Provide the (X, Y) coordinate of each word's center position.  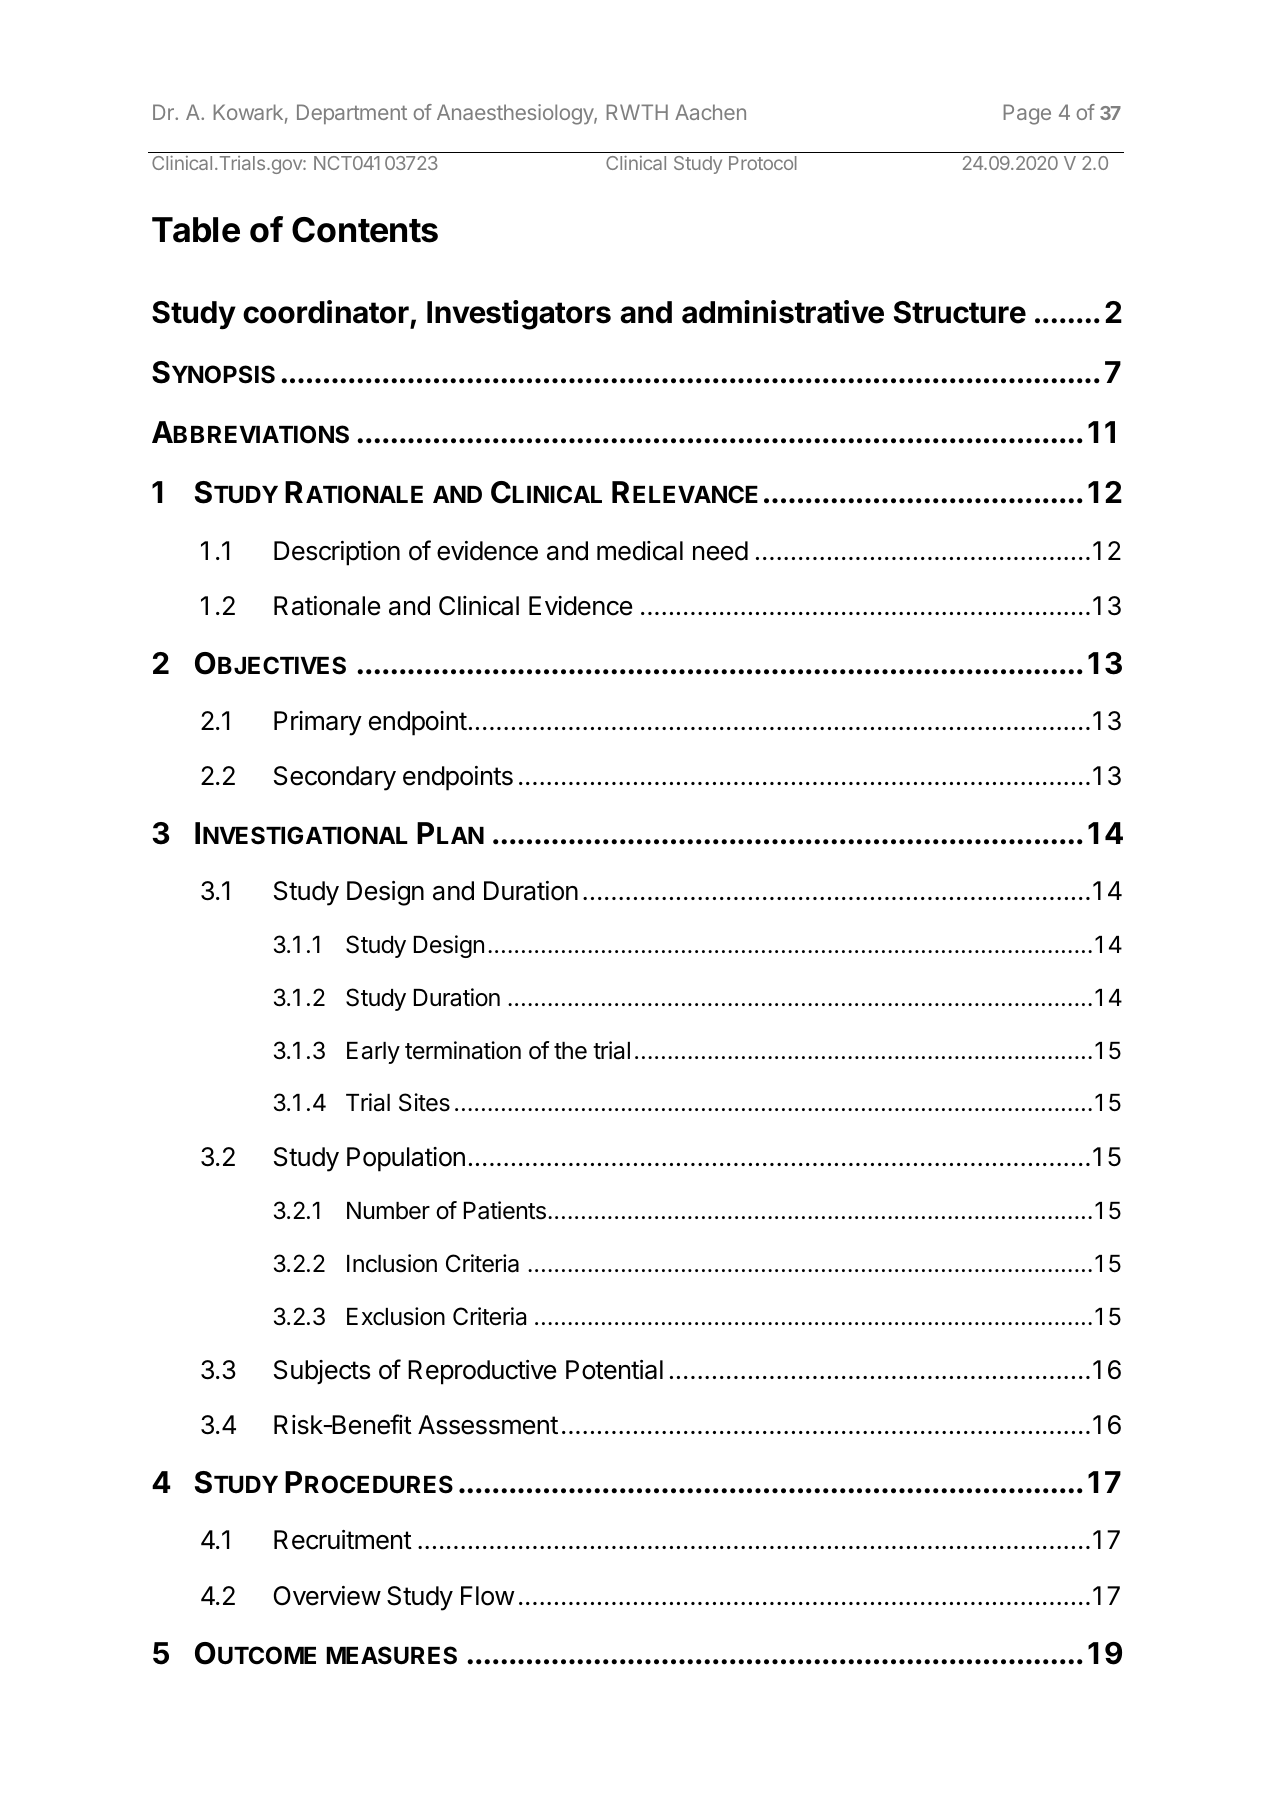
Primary (318, 723)
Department (352, 114)
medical (640, 551)
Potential (614, 1370)
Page (1027, 114)
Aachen (710, 112)
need (720, 551)
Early (373, 1053)
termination (463, 1050)
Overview (327, 1596)
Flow (488, 1596)
